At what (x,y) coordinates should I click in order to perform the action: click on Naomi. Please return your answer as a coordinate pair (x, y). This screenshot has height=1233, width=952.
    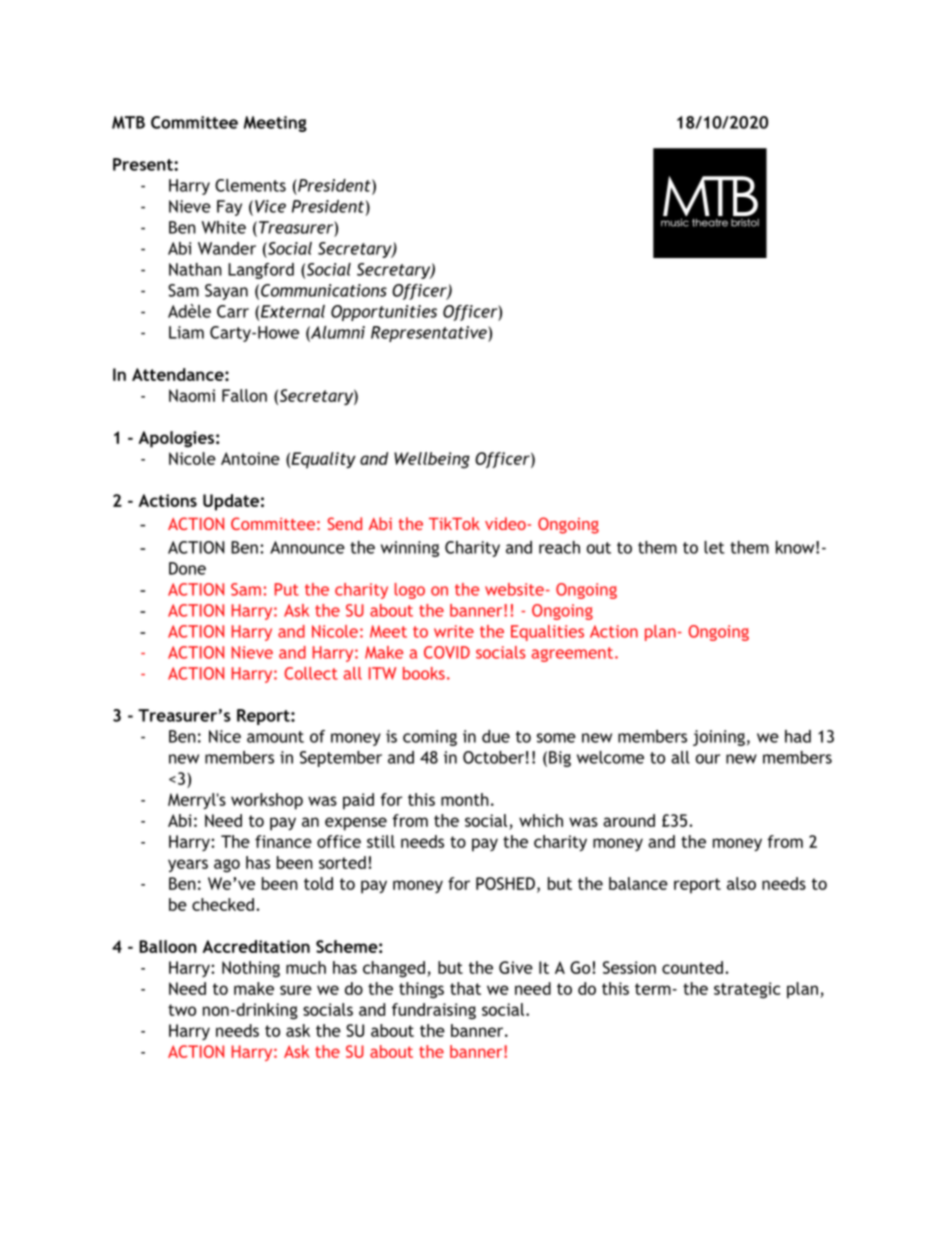
    Looking at the image, I should click on (192, 395).
